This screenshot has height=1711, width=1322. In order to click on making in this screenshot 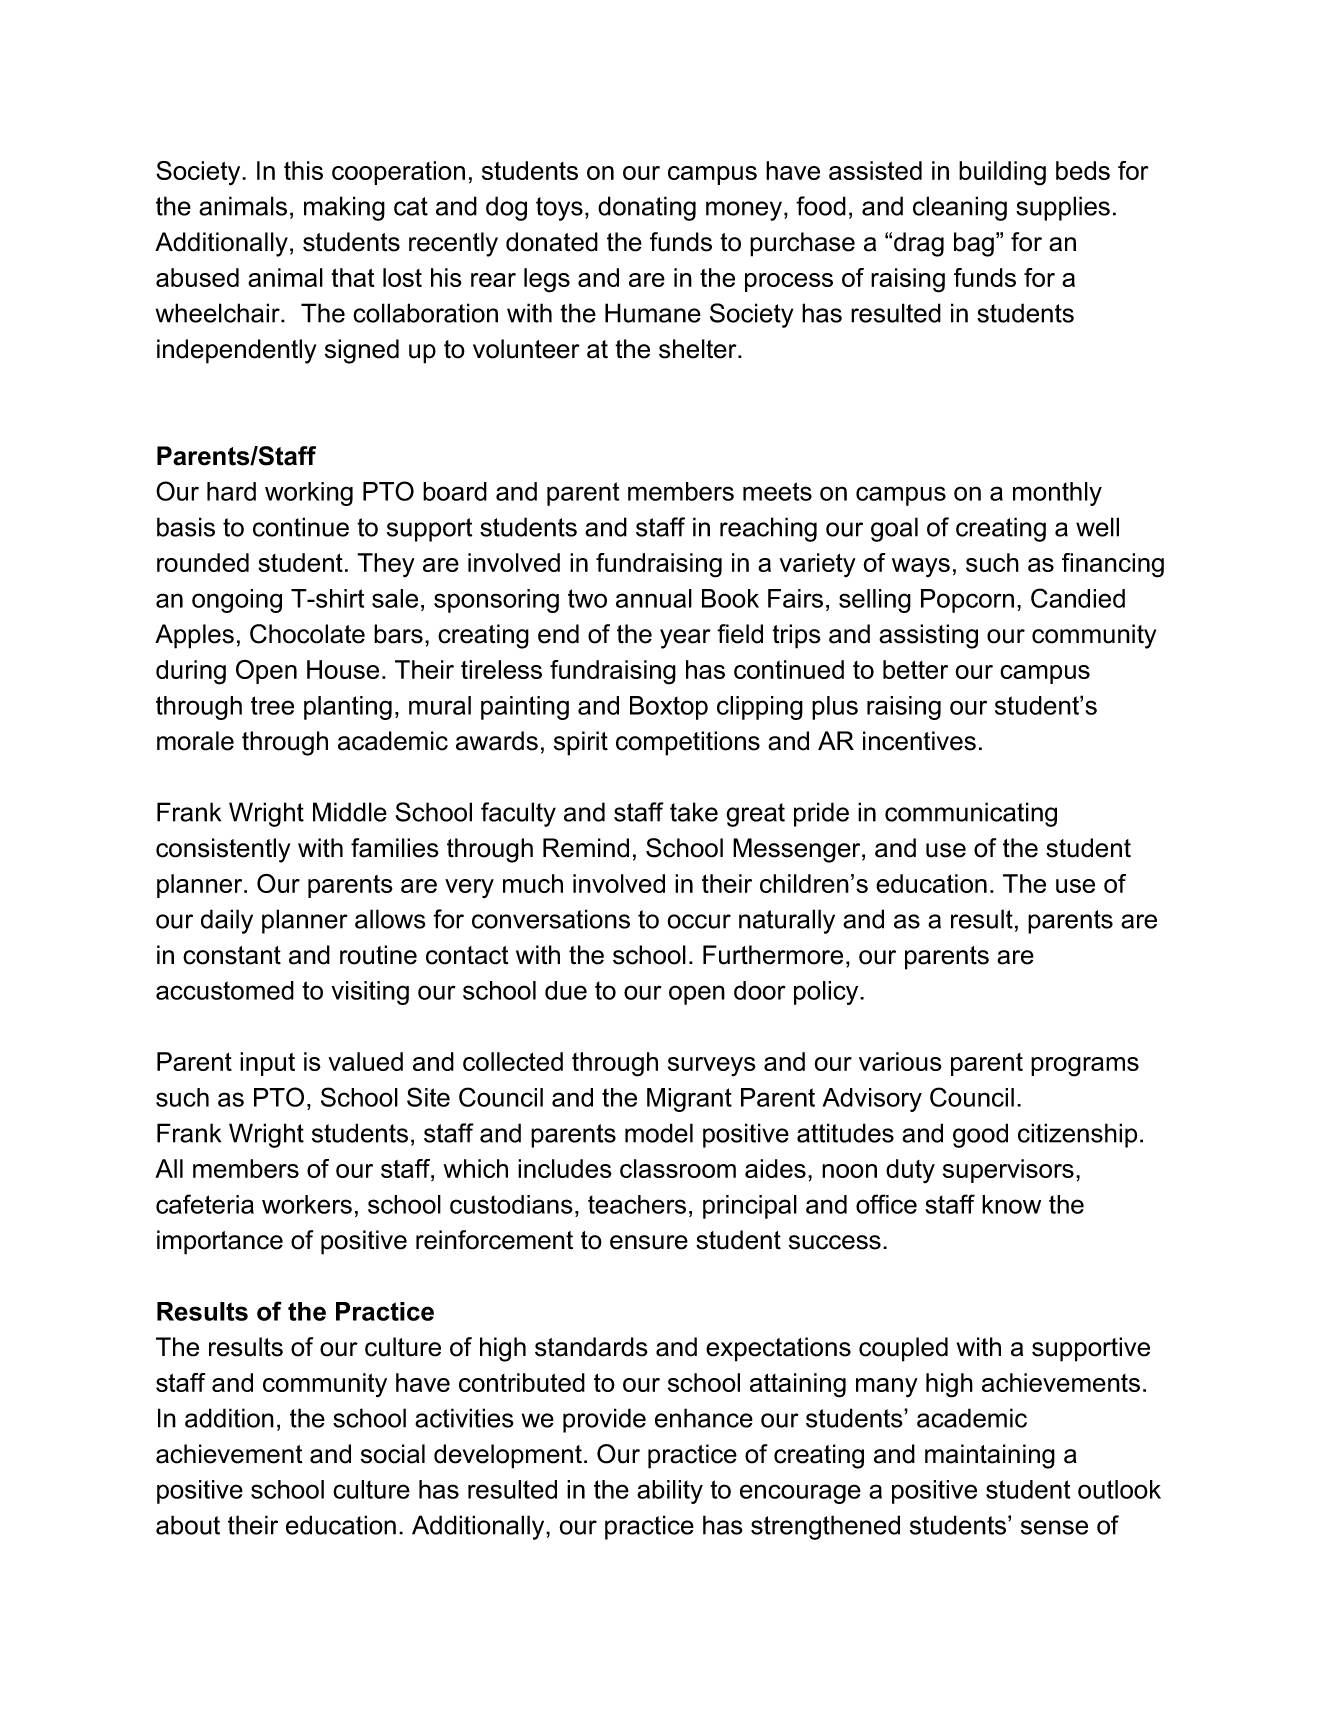, I will do `click(344, 208)`.
